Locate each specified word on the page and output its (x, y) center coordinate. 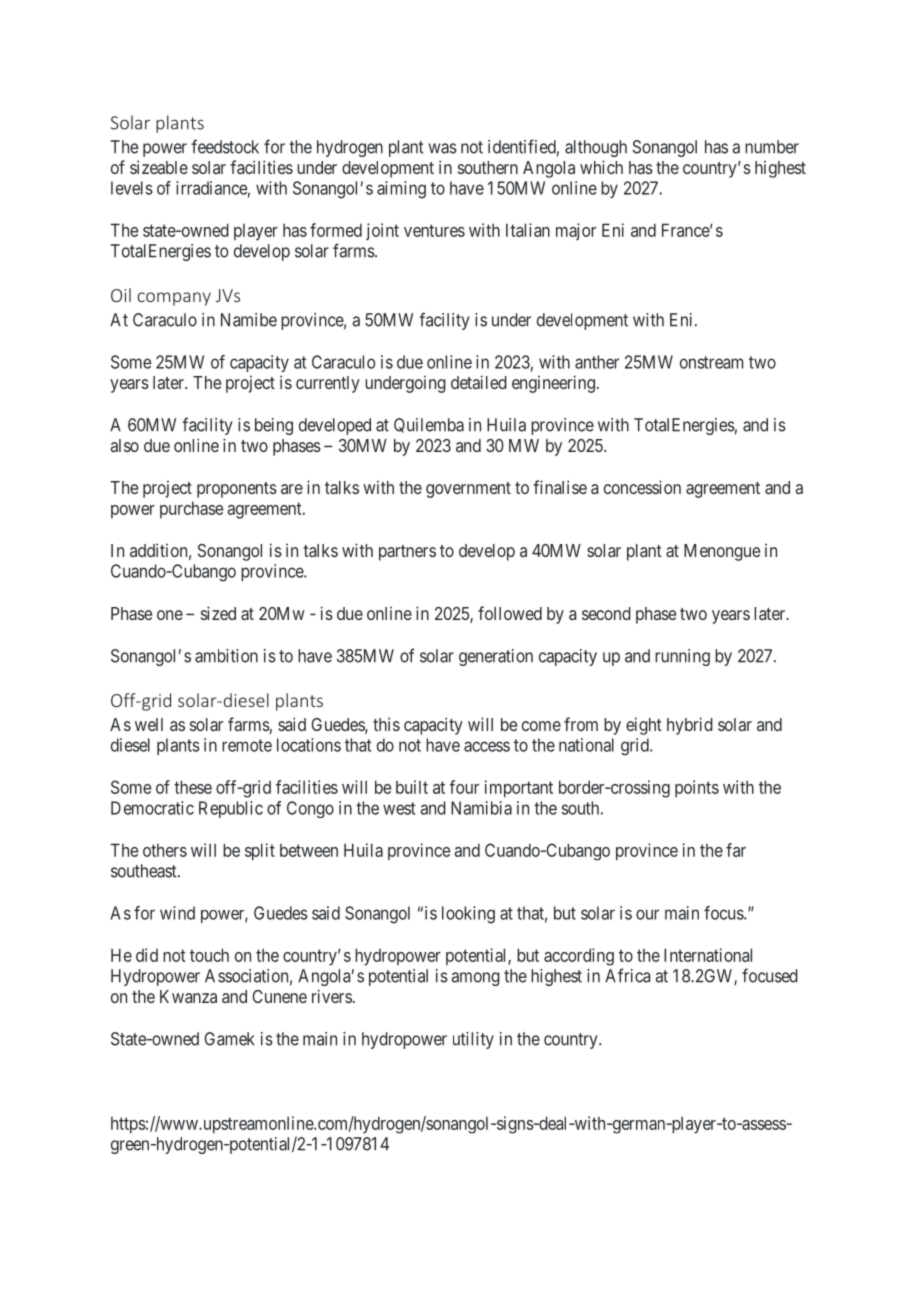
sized (218, 613)
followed (510, 613)
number (772, 147)
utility (473, 1040)
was (443, 148)
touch (209, 955)
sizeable (159, 167)
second (606, 613)
